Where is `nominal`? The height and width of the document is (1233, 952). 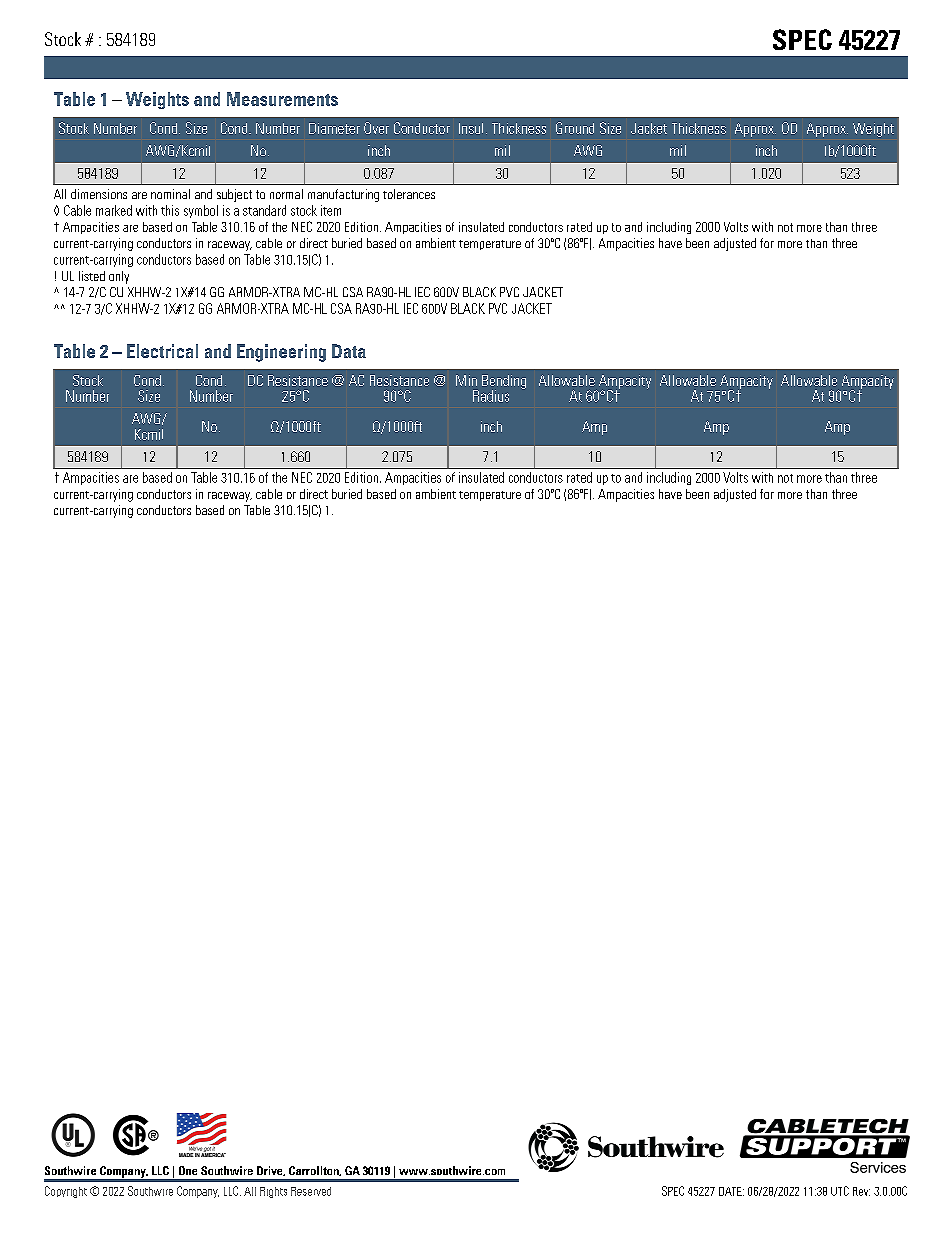 nominal is located at coordinates (170, 194).
